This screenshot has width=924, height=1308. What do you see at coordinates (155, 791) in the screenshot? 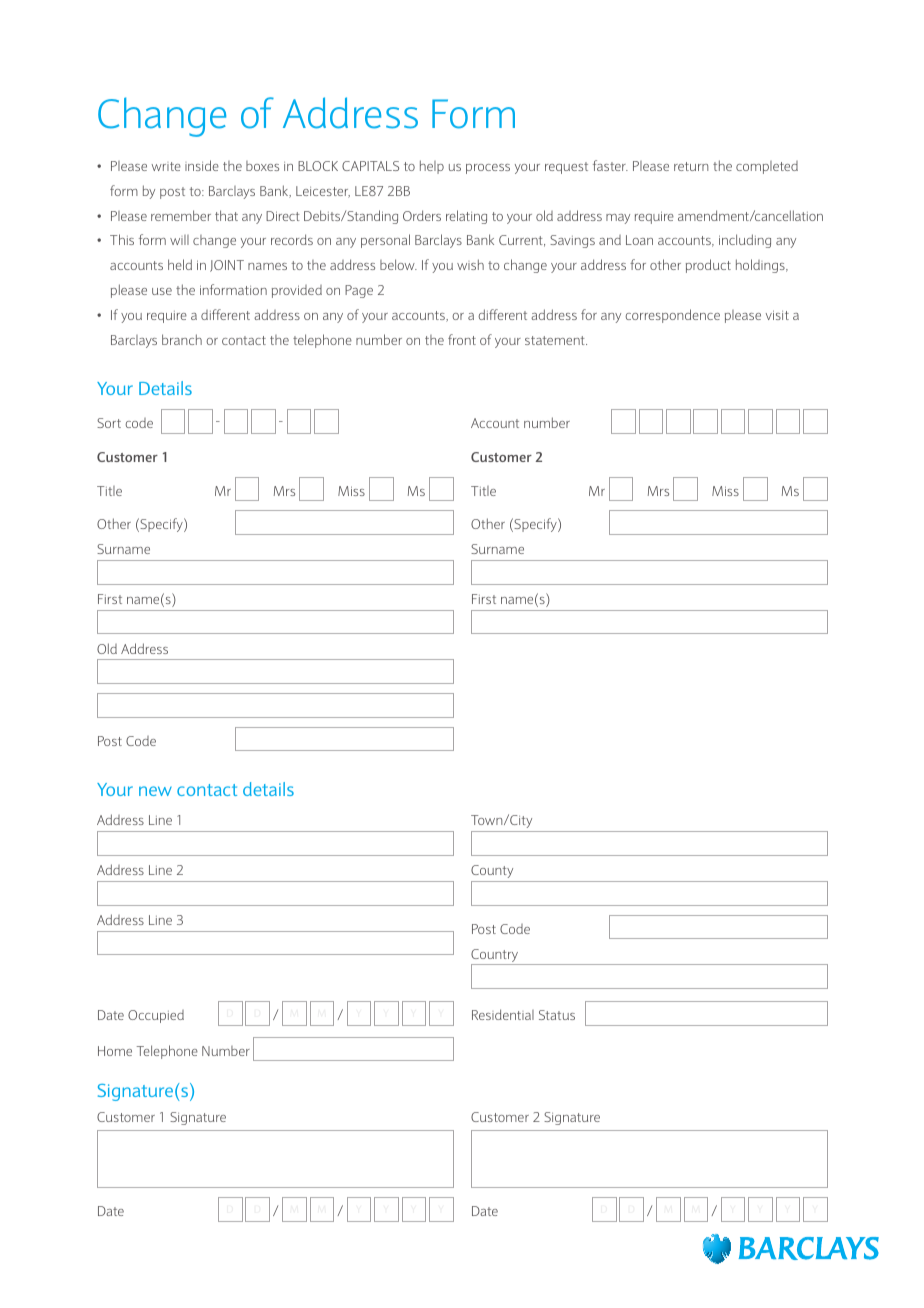
I see `new` at bounding box center [155, 791].
